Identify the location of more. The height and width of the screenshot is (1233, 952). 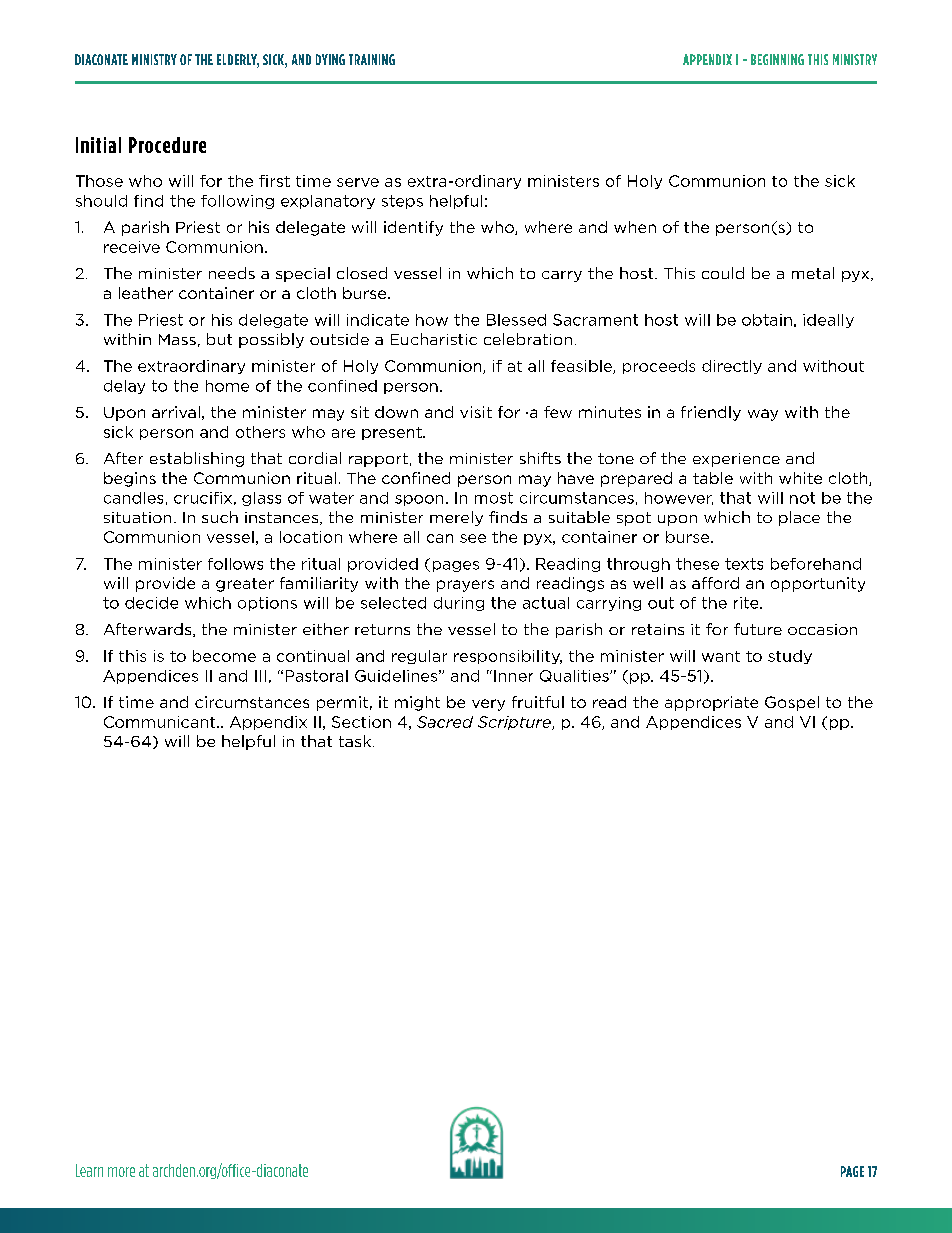
(121, 1172).
